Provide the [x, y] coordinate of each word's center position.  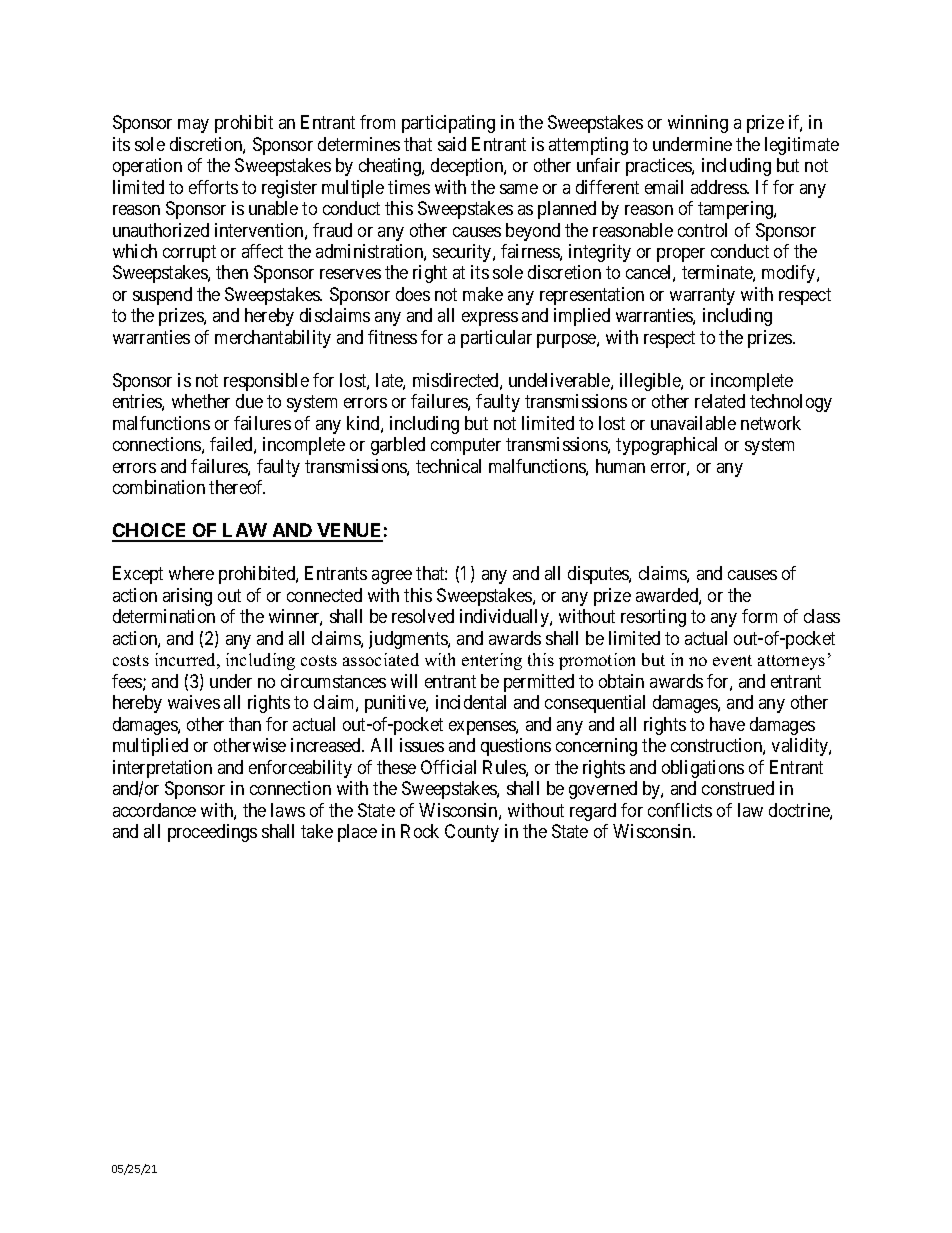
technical [448, 466]
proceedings [212, 833]
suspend [162, 296]
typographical [666, 446]
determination [164, 616]
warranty [702, 296]
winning [698, 124]
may [193, 126]
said [452, 144]
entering [492, 661]
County [472, 833]
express [490, 319]
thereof [237, 487]
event [732, 660]
